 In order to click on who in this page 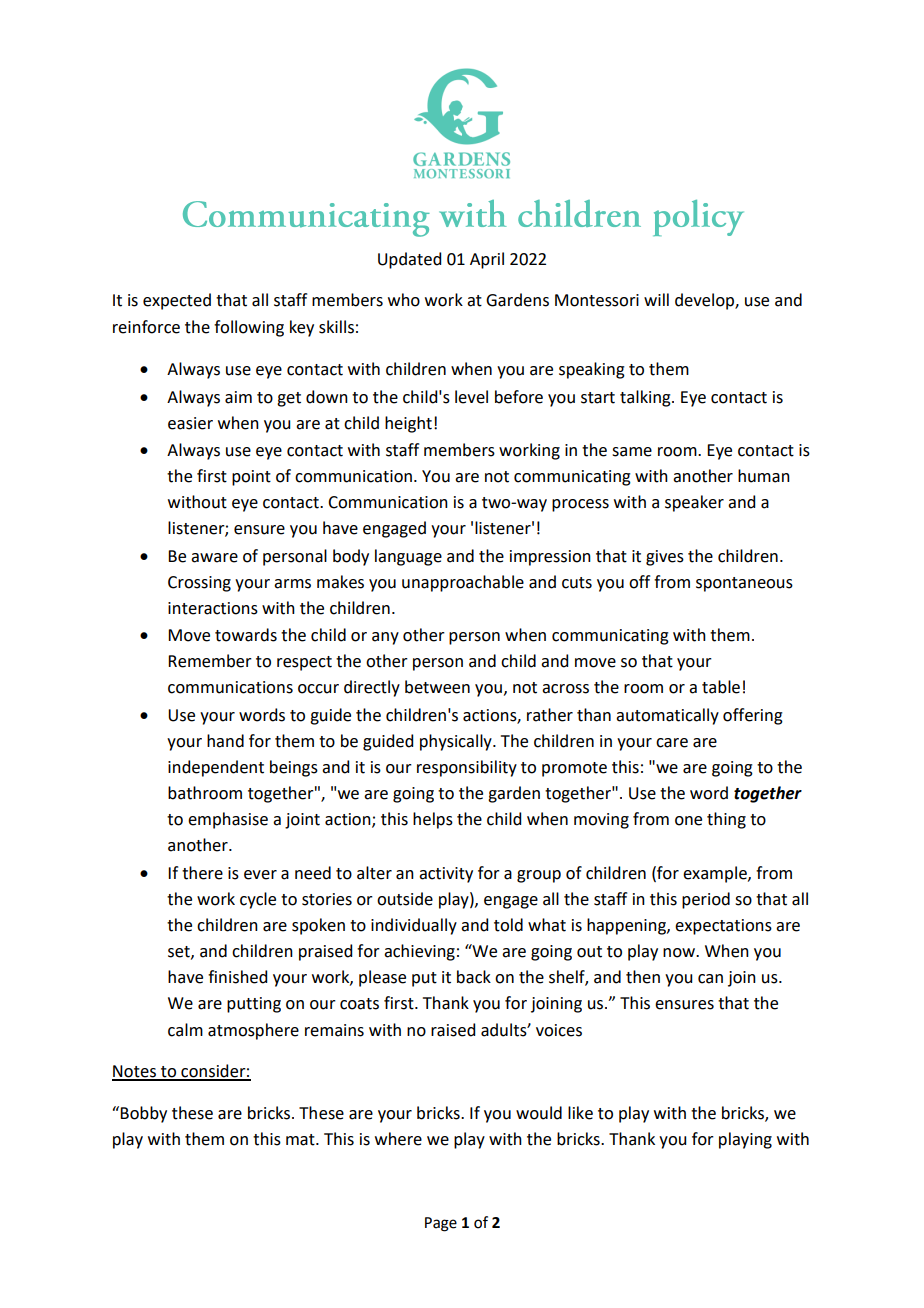, I will do `click(404, 300)`.
